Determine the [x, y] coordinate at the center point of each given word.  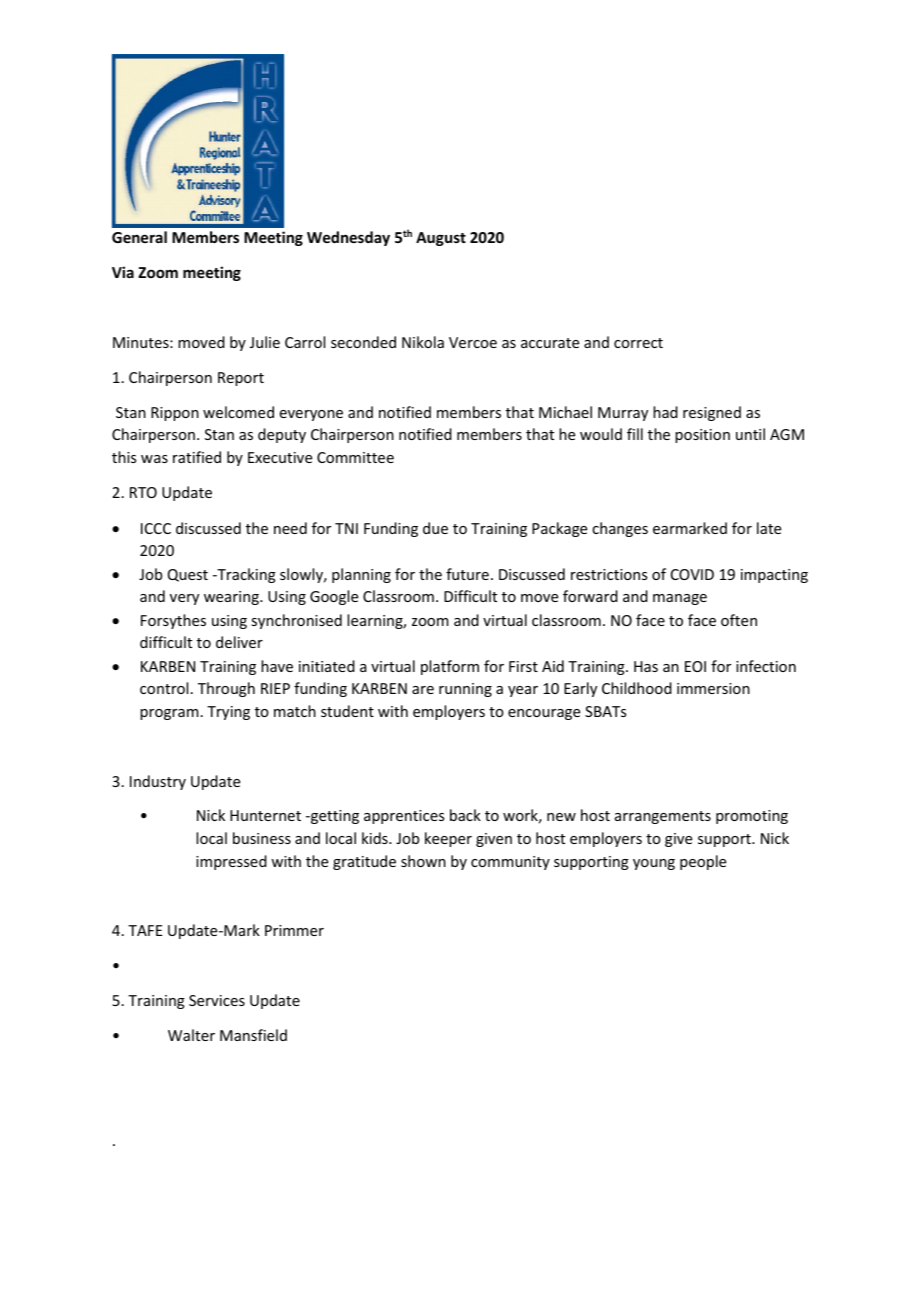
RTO [143, 492]
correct [638, 343]
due [435, 528]
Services [217, 1000]
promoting [752, 817]
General [139, 237]
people [703, 862]
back [465, 815]
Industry [158, 782]
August [441, 239]
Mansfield [253, 1035]
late [769, 528]
